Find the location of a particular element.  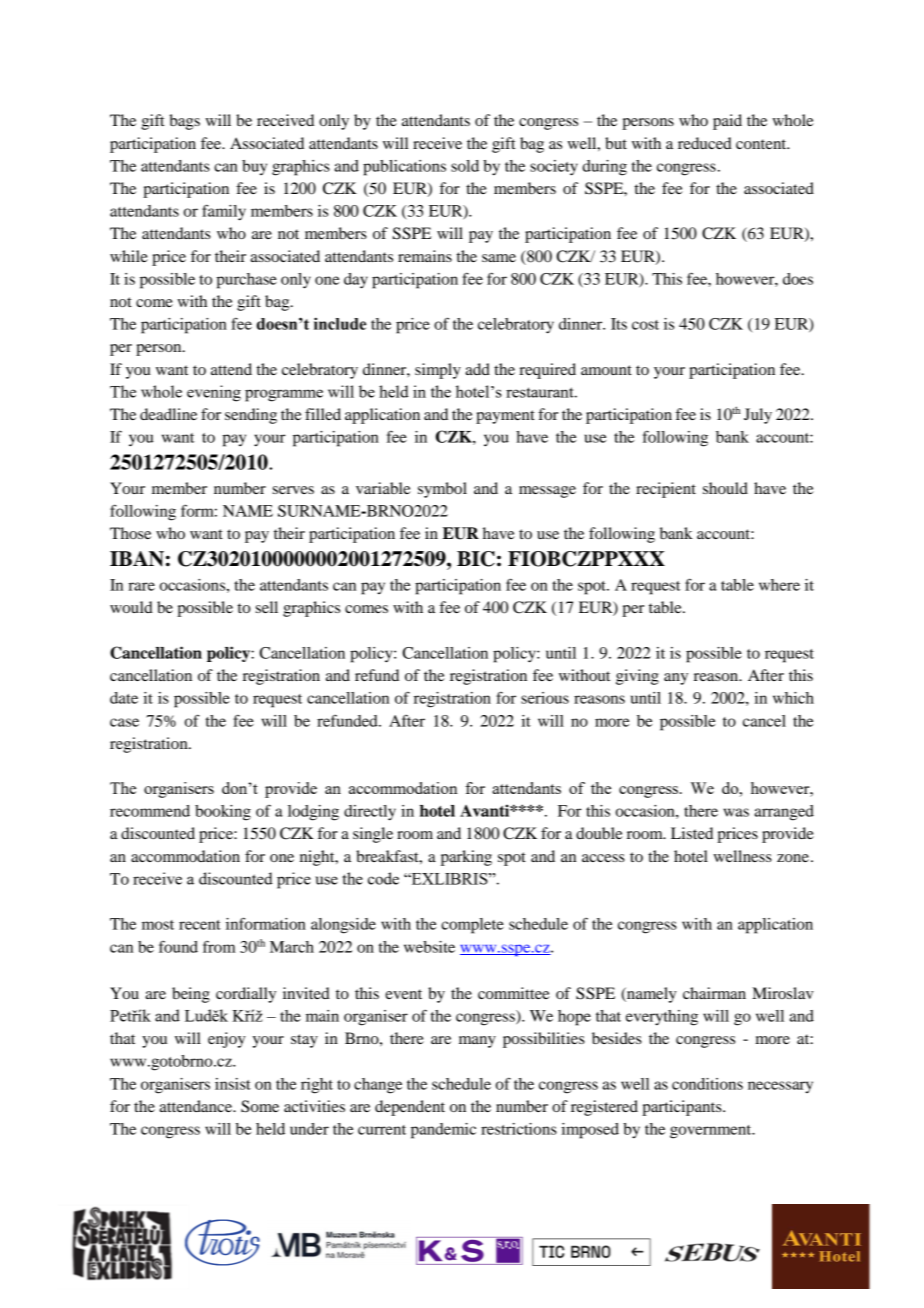

insist is located at coordinates (233, 1084).
